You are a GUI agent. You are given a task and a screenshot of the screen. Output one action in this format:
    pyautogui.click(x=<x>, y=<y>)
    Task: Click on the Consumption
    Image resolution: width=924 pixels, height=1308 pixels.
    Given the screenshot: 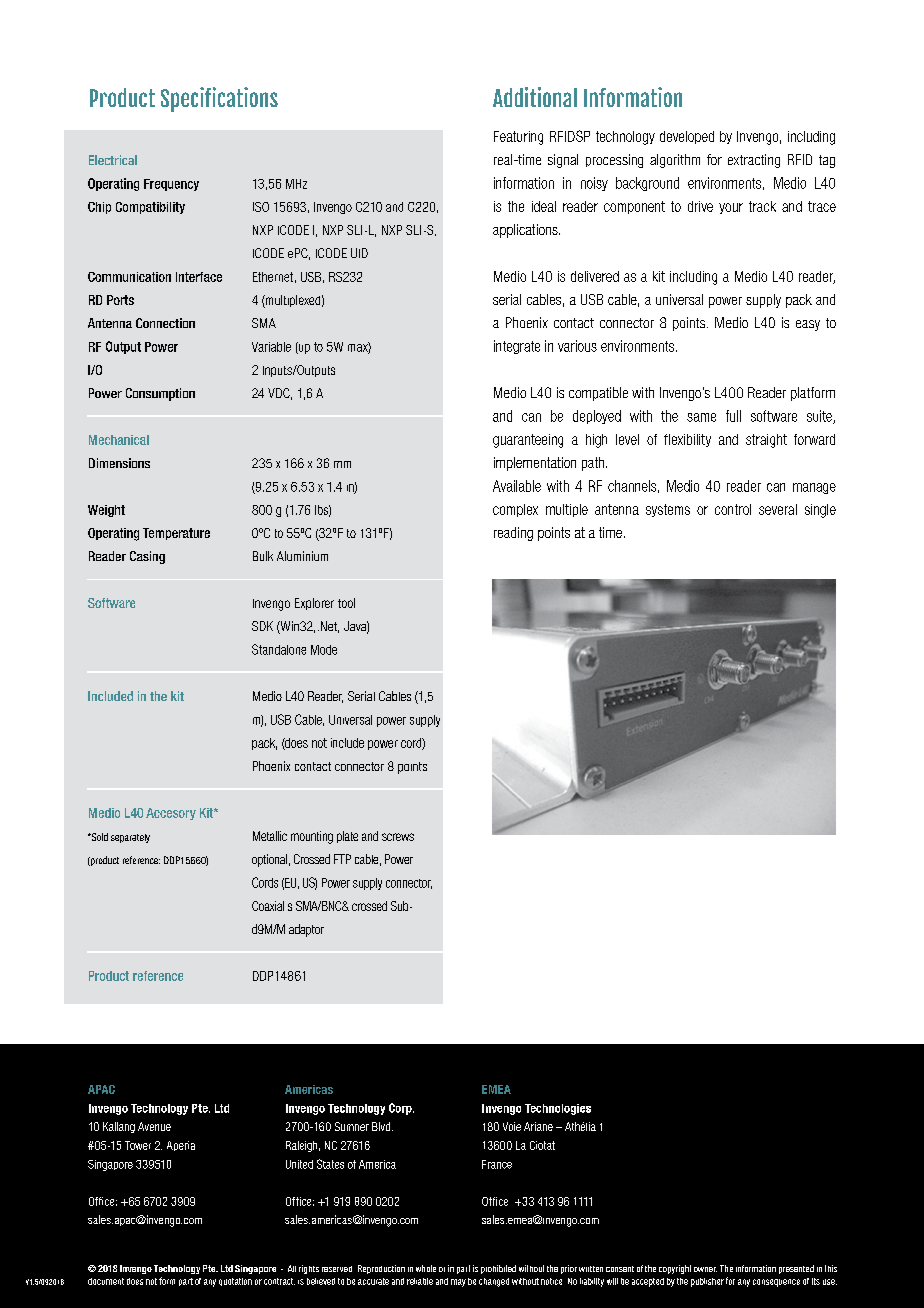 What is the action you would take?
    pyautogui.click(x=160, y=394)
